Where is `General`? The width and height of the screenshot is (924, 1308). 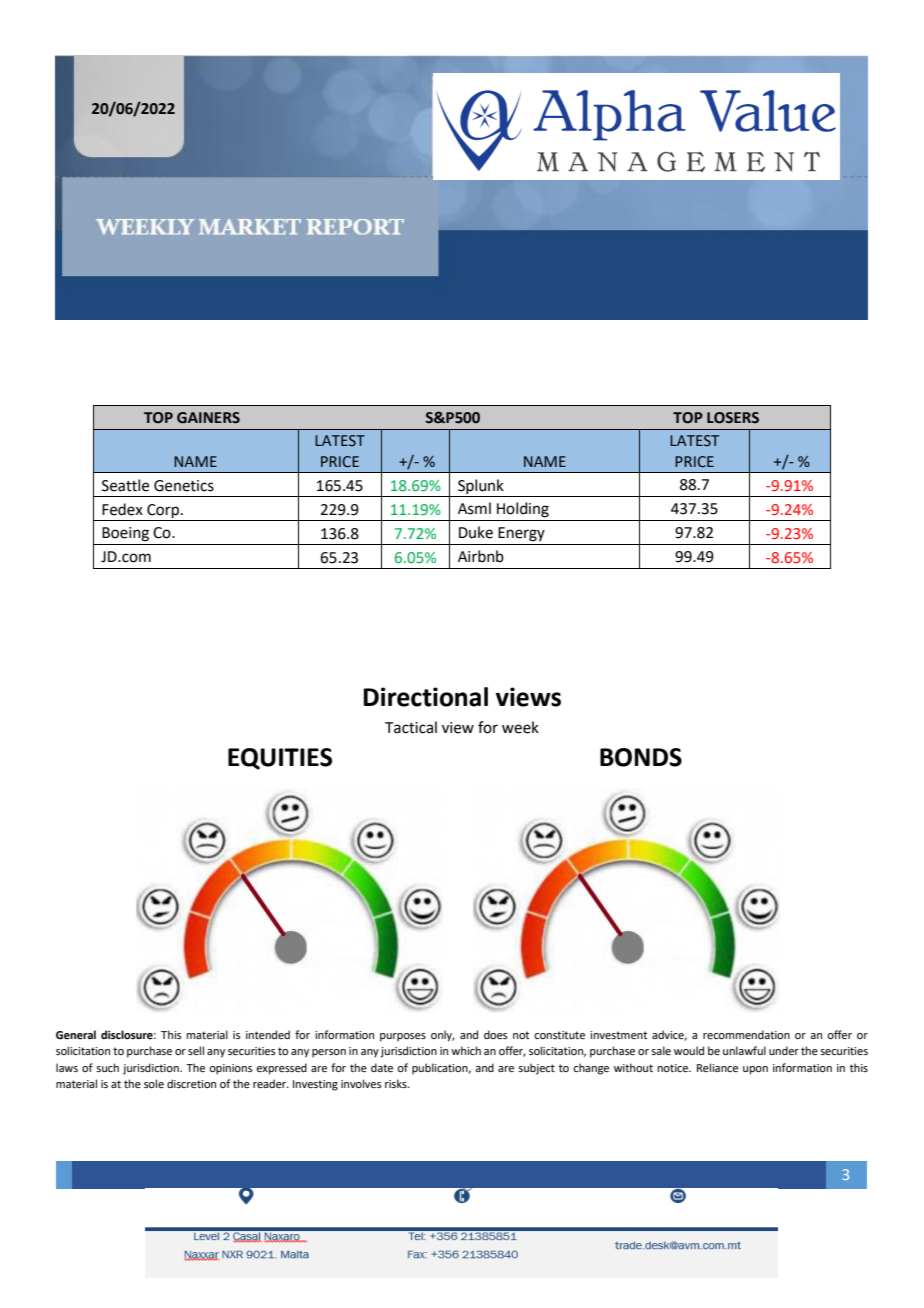 General is located at coordinates (76, 1035).
